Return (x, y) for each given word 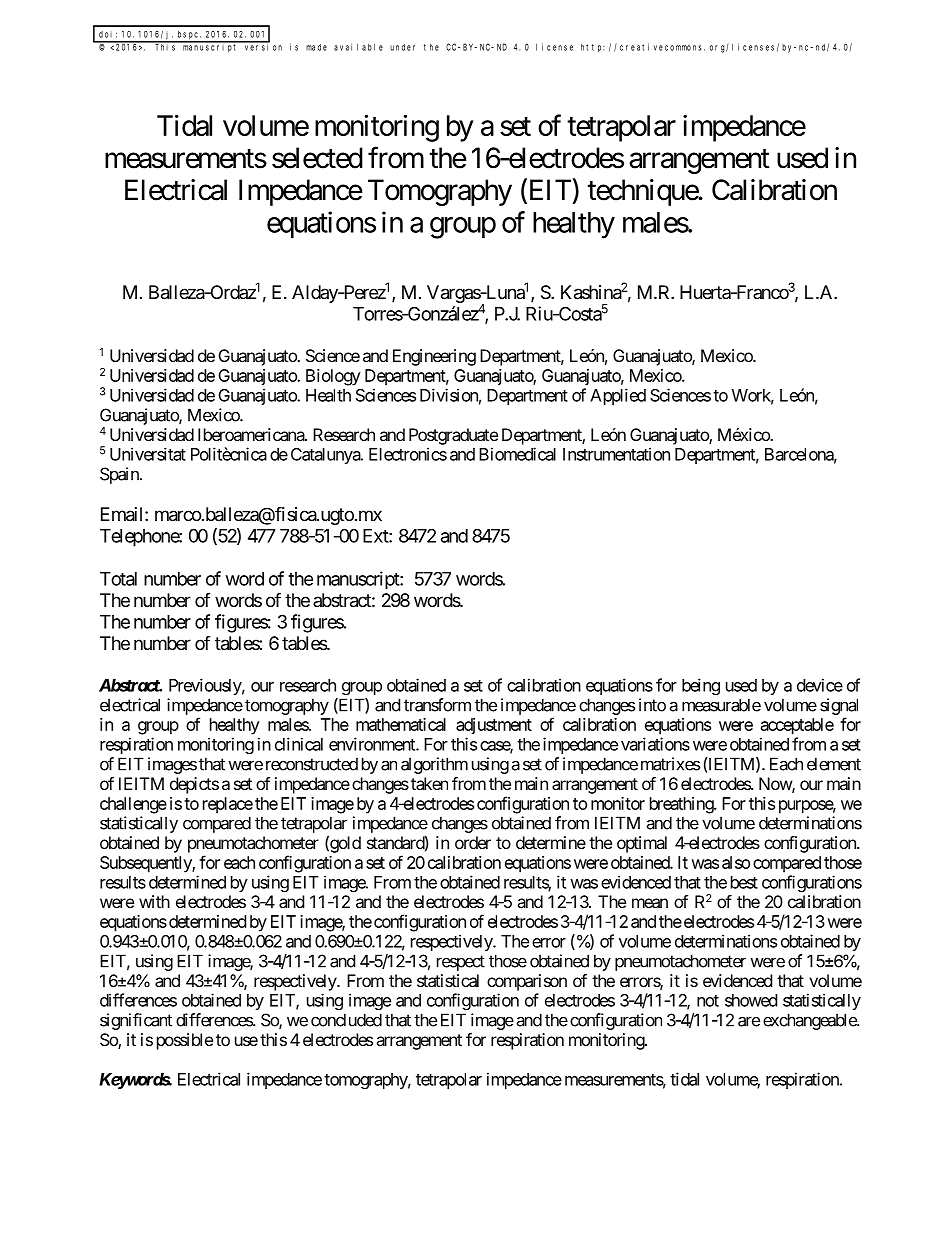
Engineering (434, 357)
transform (437, 705)
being (701, 686)
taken (429, 783)
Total (118, 579)
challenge (133, 805)
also (736, 862)
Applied (618, 396)
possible (185, 1041)
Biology (333, 377)
